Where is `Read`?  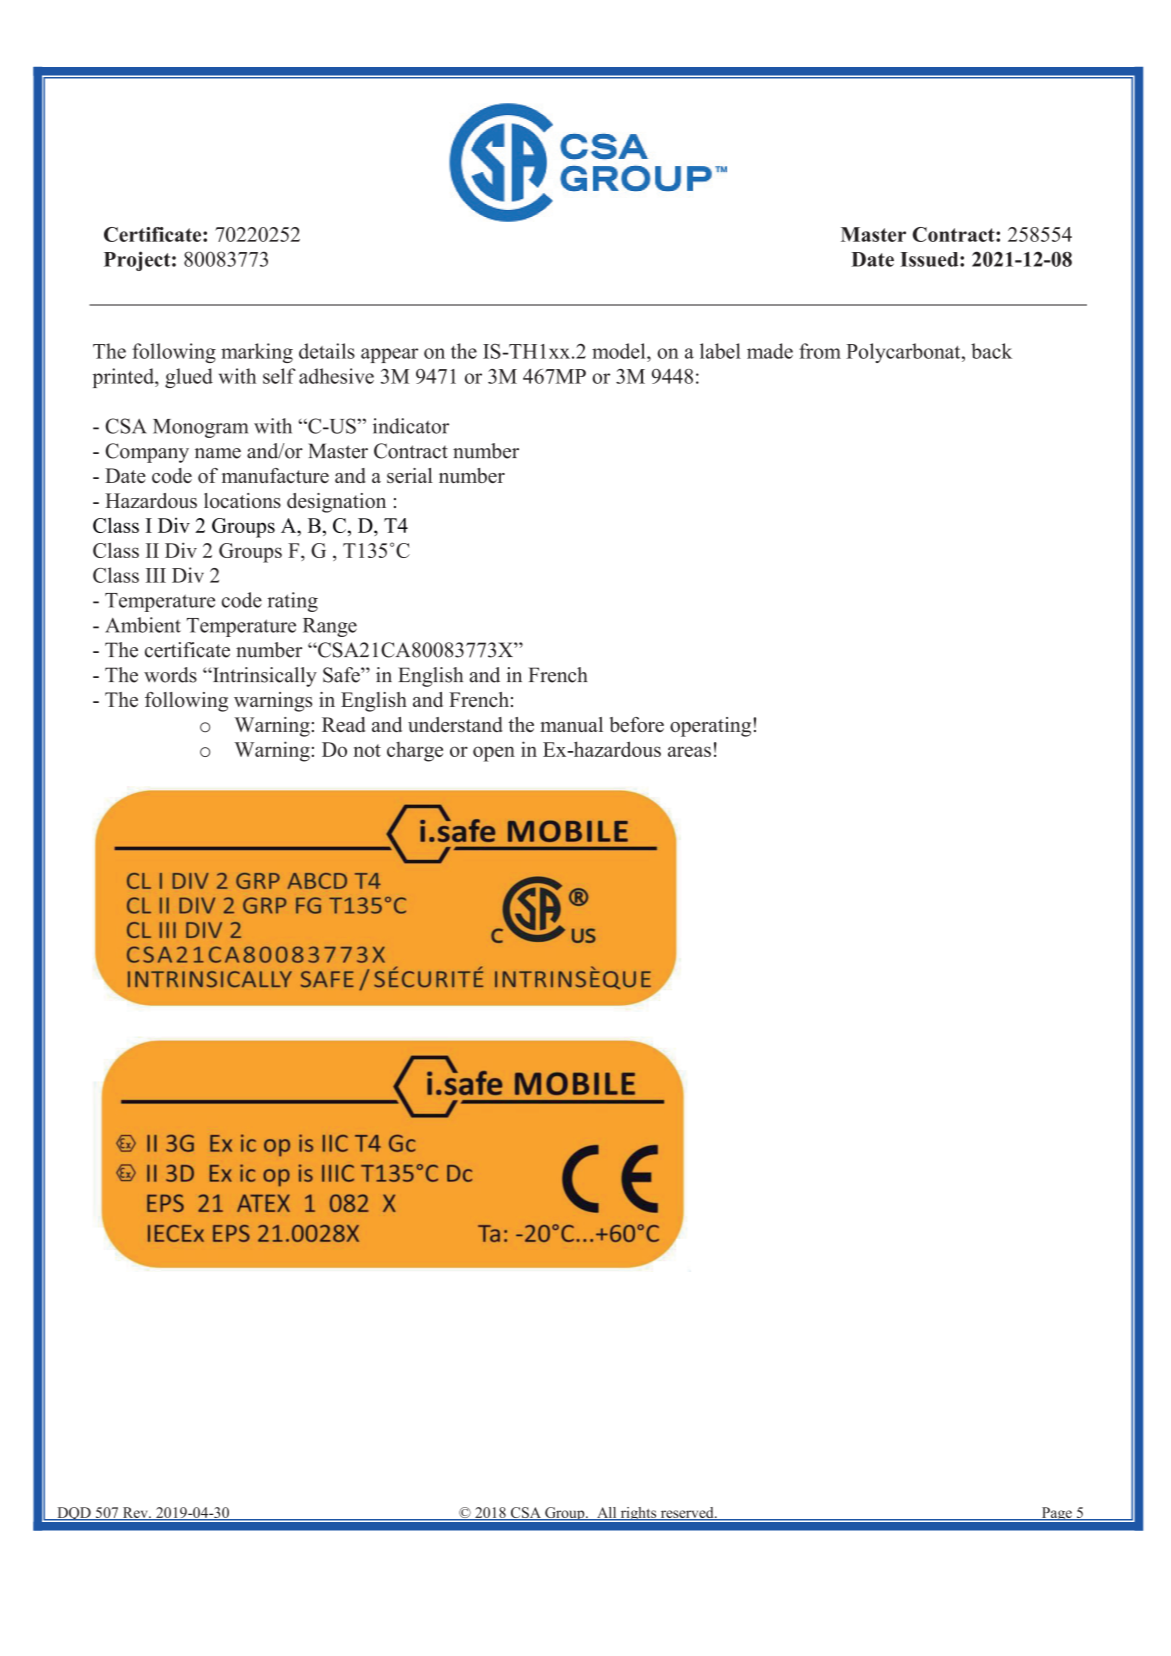 Read is located at coordinates (343, 724).
